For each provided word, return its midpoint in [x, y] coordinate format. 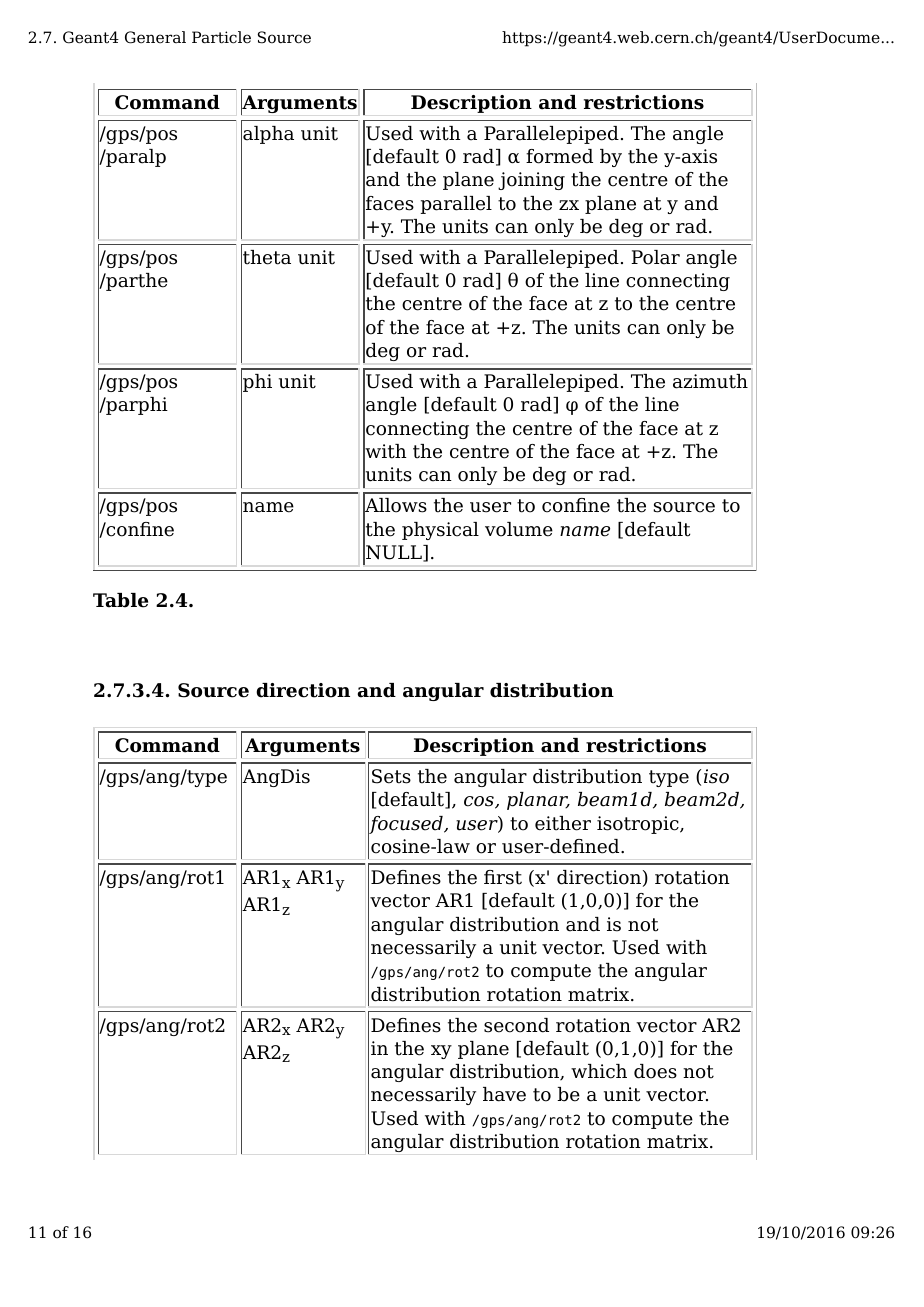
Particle [221, 37]
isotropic [639, 825]
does [655, 1071]
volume [519, 529]
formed [559, 156]
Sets [391, 776]
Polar [655, 257]
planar [538, 801]
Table [120, 600]
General [155, 37]
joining [531, 181]
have [504, 1094]
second [516, 1025]
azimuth [710, 381]
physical [440, 531]
